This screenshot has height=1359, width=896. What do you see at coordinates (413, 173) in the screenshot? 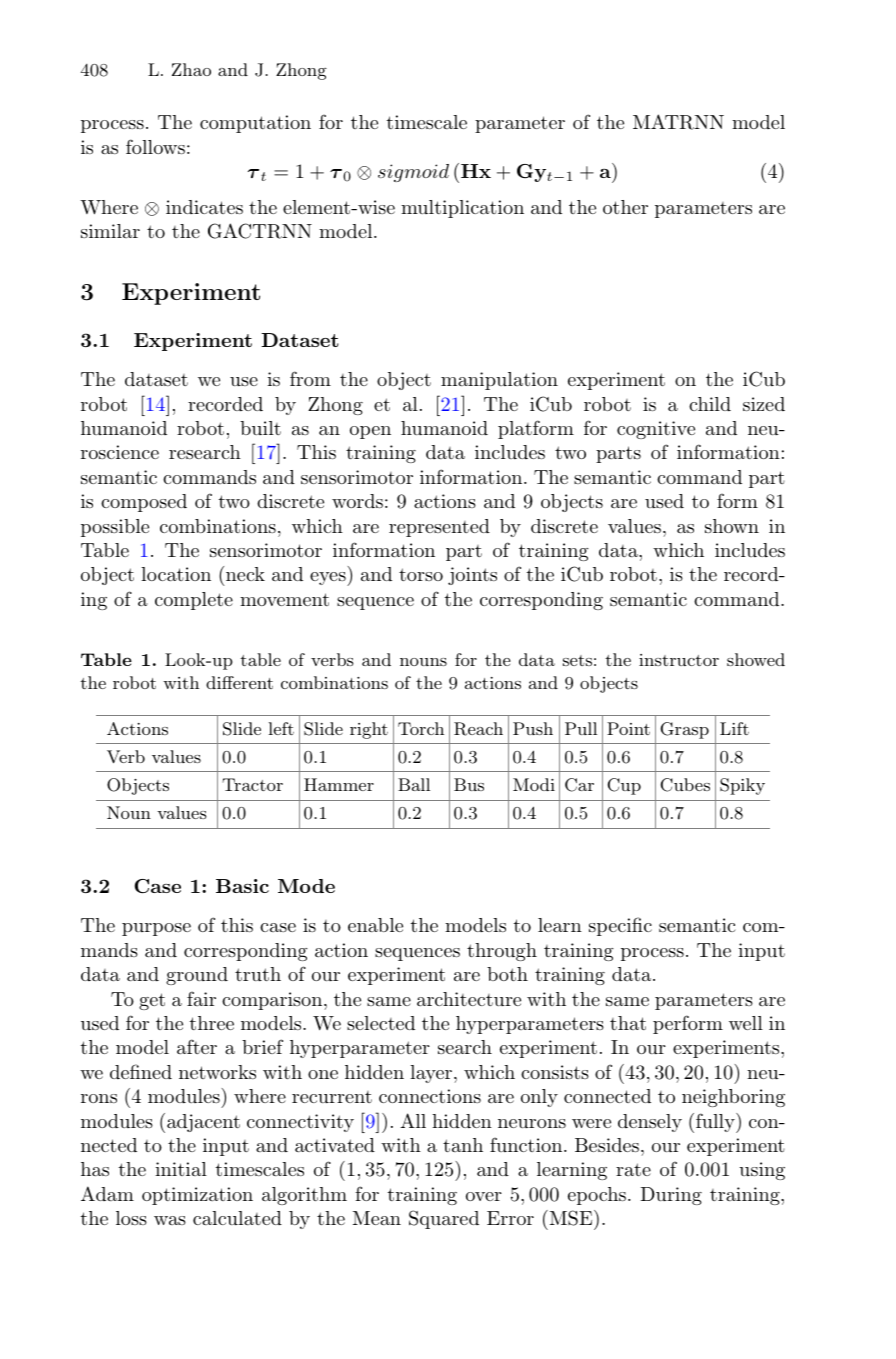
I see `sigmoid` at bounding box center [413, 173].
